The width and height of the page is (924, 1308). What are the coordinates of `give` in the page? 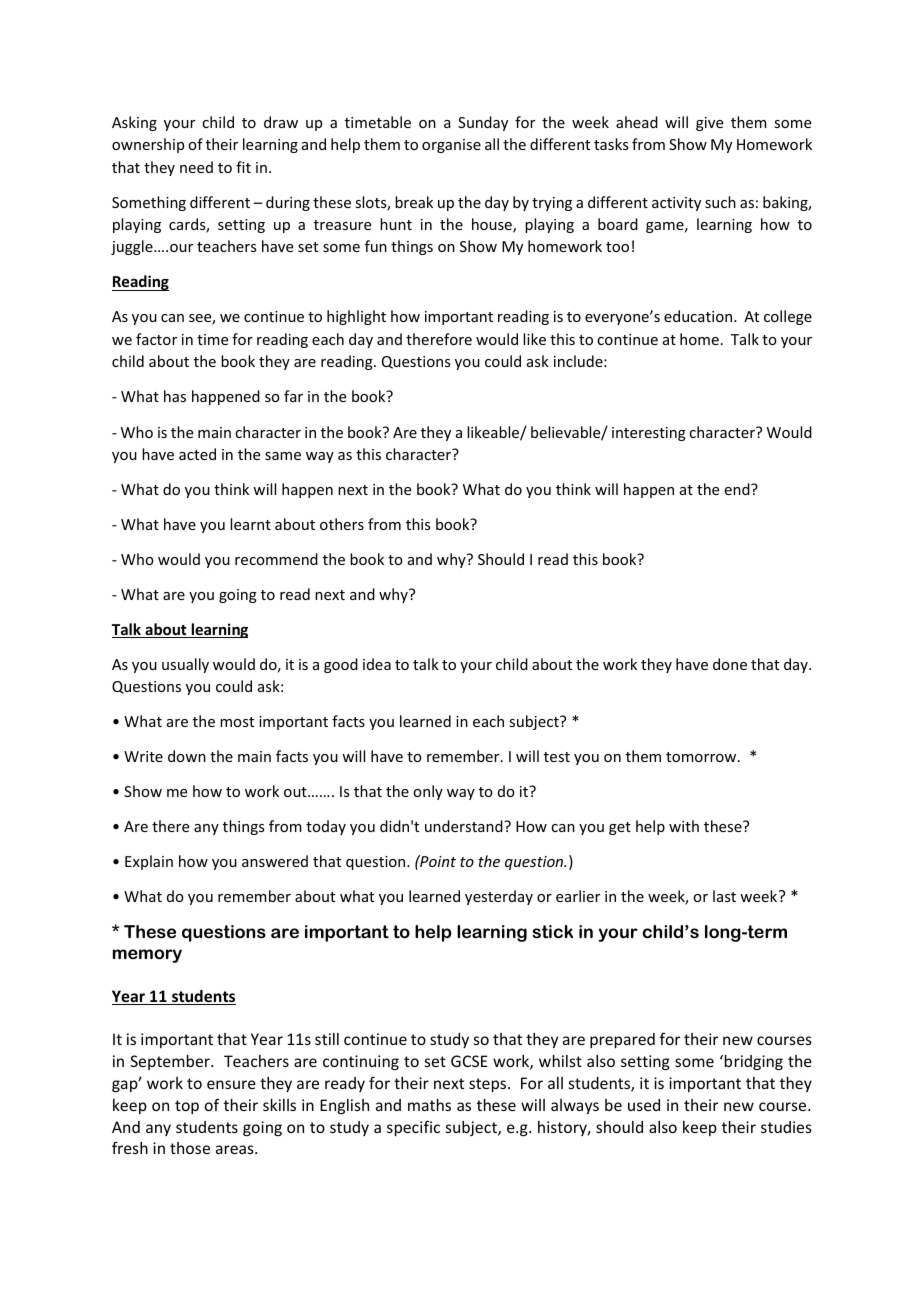 It's located at (709, 124).
